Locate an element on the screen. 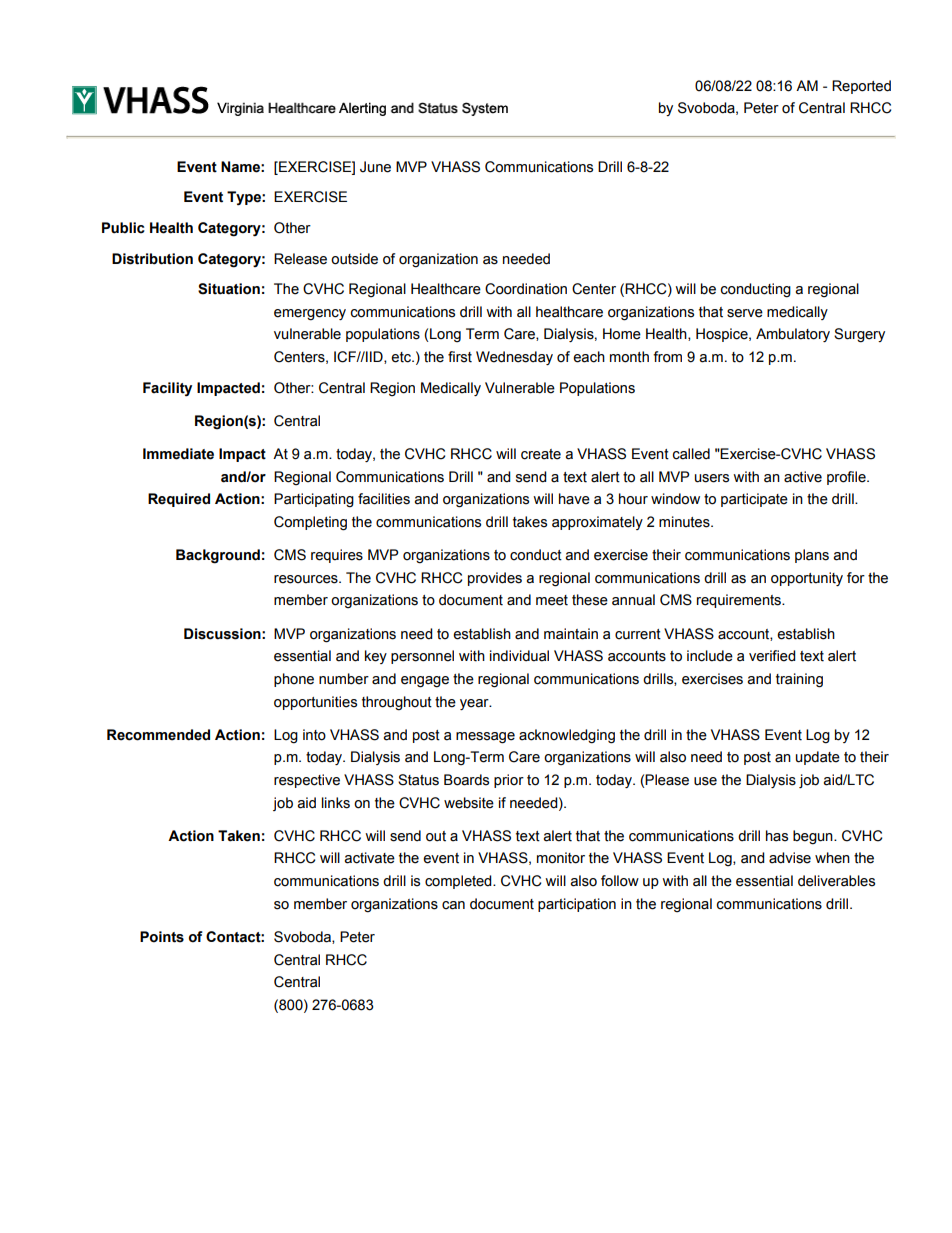 The image size is (952, 1233). deliverables is located at coordinates (836, 881).
